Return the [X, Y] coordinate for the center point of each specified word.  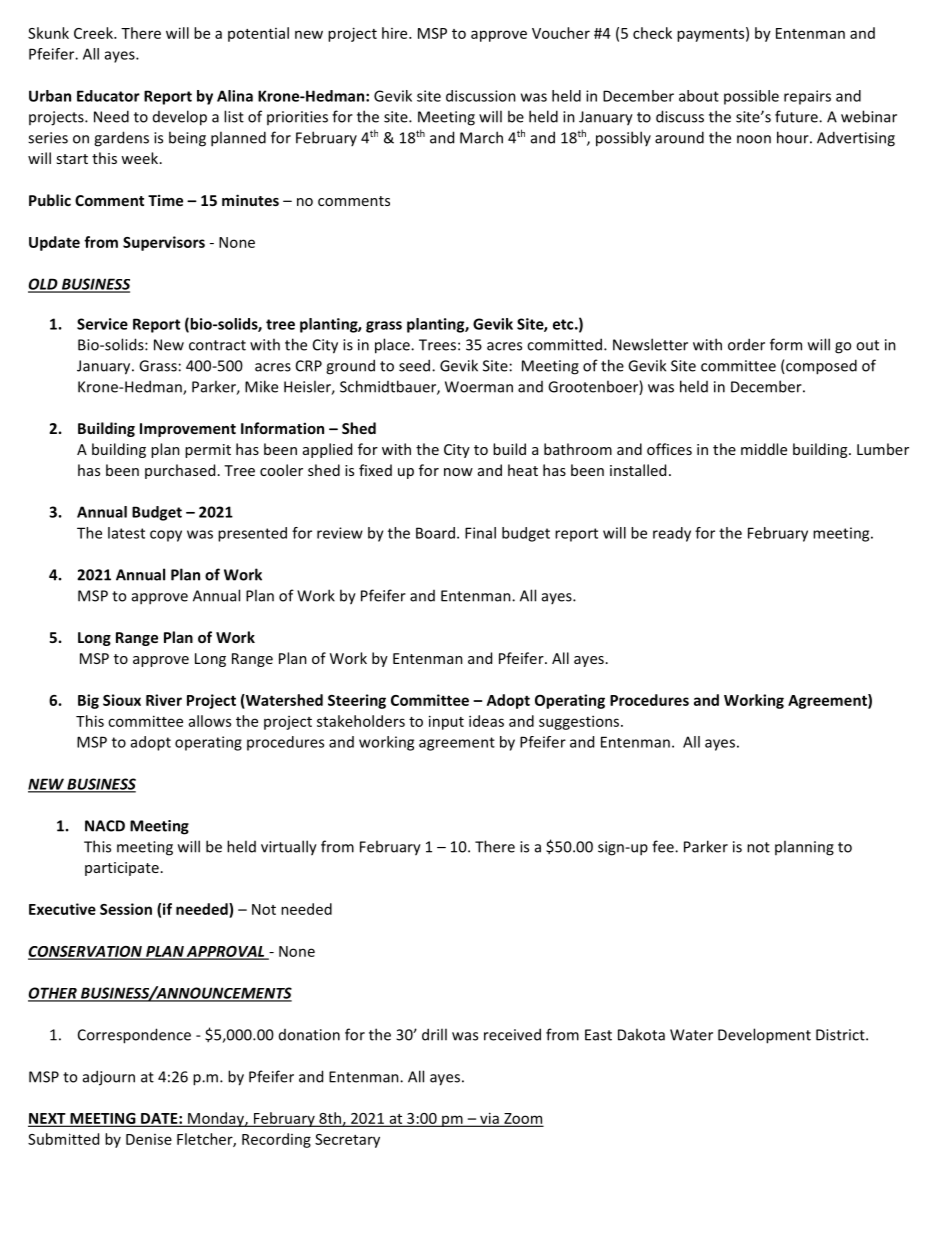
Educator [108, 96]
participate [122, 869]
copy [166, 536]
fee [664, 846]
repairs [807, 97]
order [746, 344]
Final [480, 533]
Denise [149, 1139]
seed [416, 365]
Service [102, 324]
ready [672, 534]
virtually [289, 848]
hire [396, 33]
